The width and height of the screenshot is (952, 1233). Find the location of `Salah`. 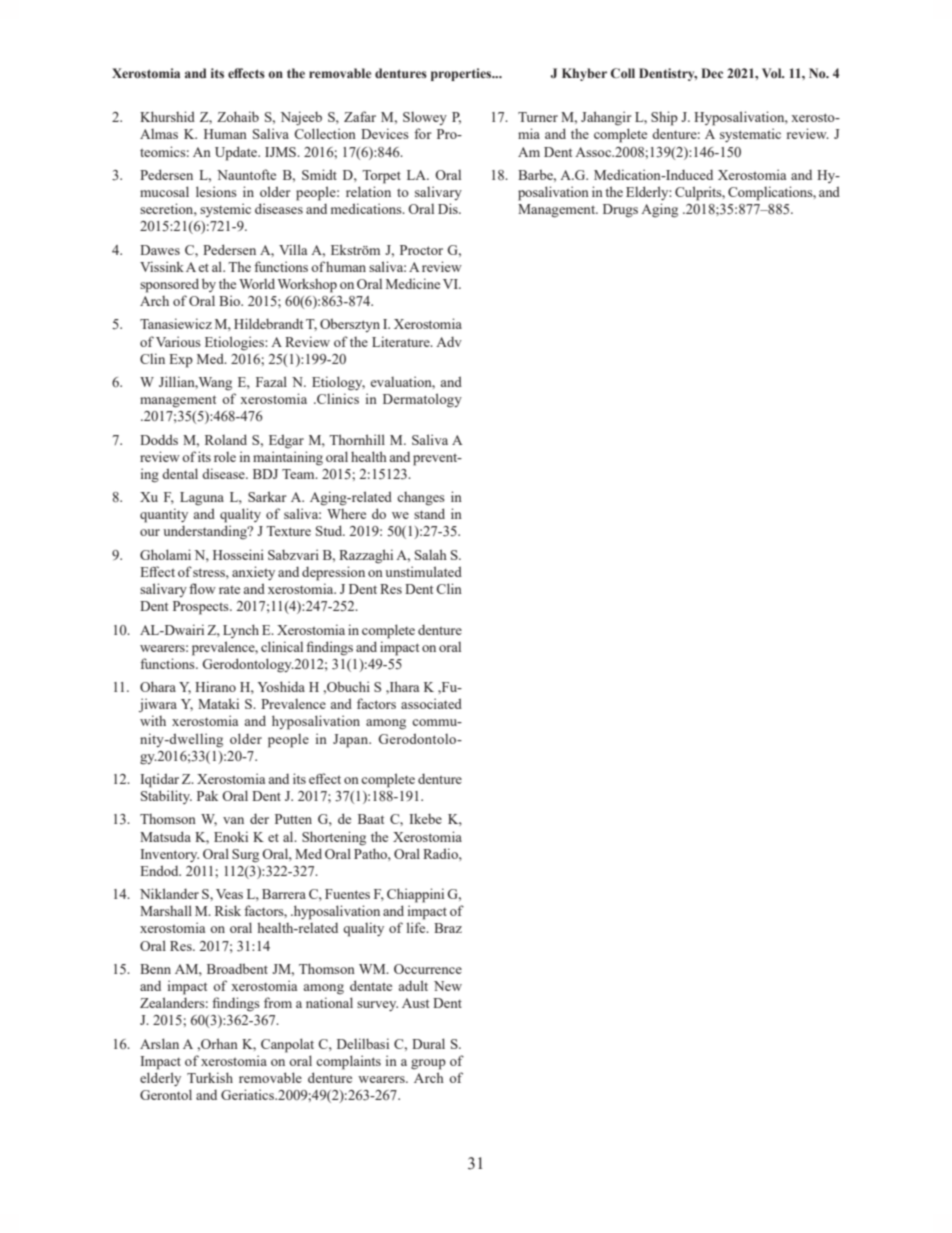

Salah is located at coordinates (431, 554).
